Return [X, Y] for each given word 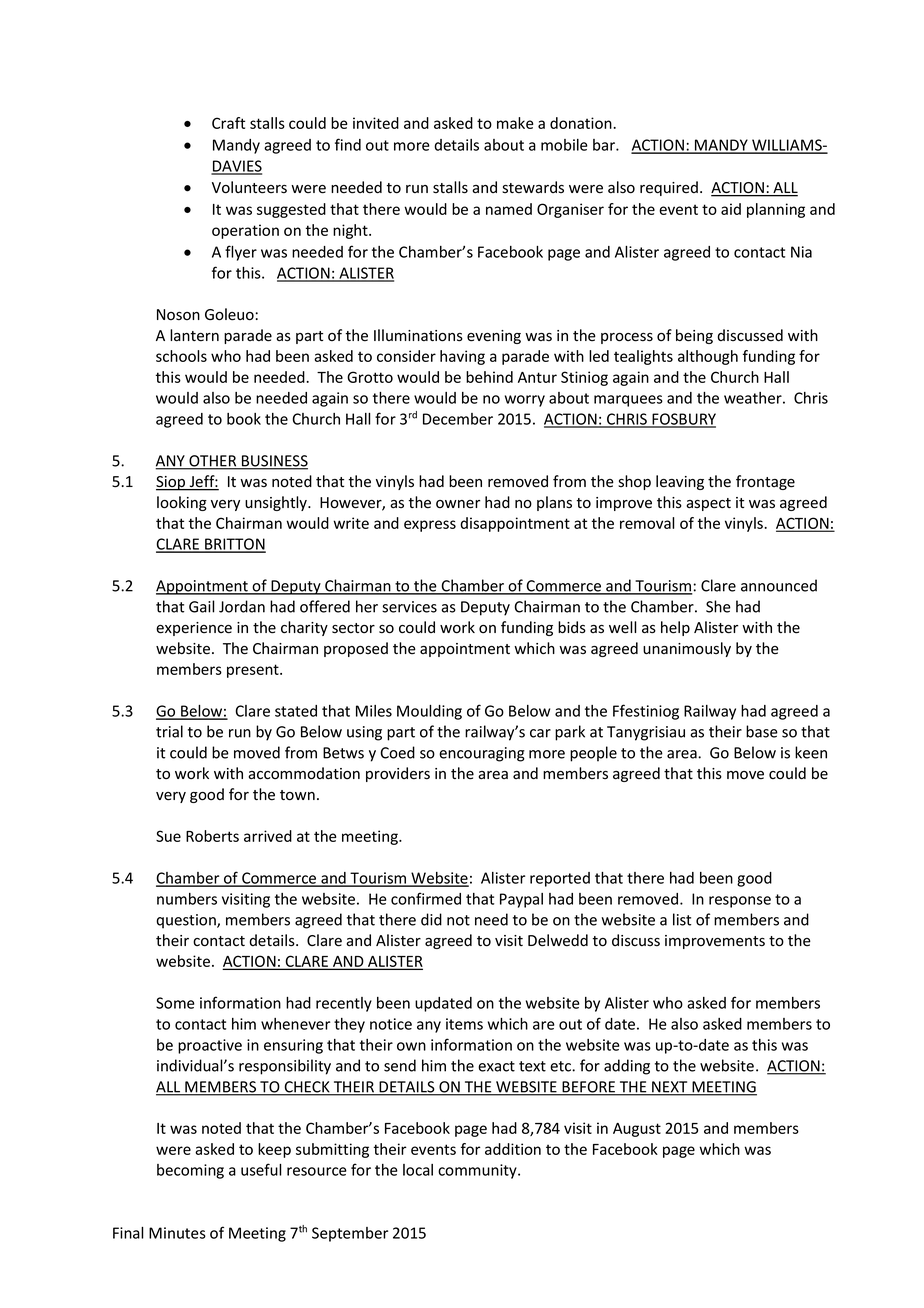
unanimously [687, 649]
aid [731, 209]
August [637, 1130]
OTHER [213, 462]
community [478, 1171]
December [458, 419]
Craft [228, 123]
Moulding [429, 712]
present [254, 671]
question [187, 921]
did [431, 919]
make [515, 123]
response [740, 902]
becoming [190, 1171]
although [708, 357]
